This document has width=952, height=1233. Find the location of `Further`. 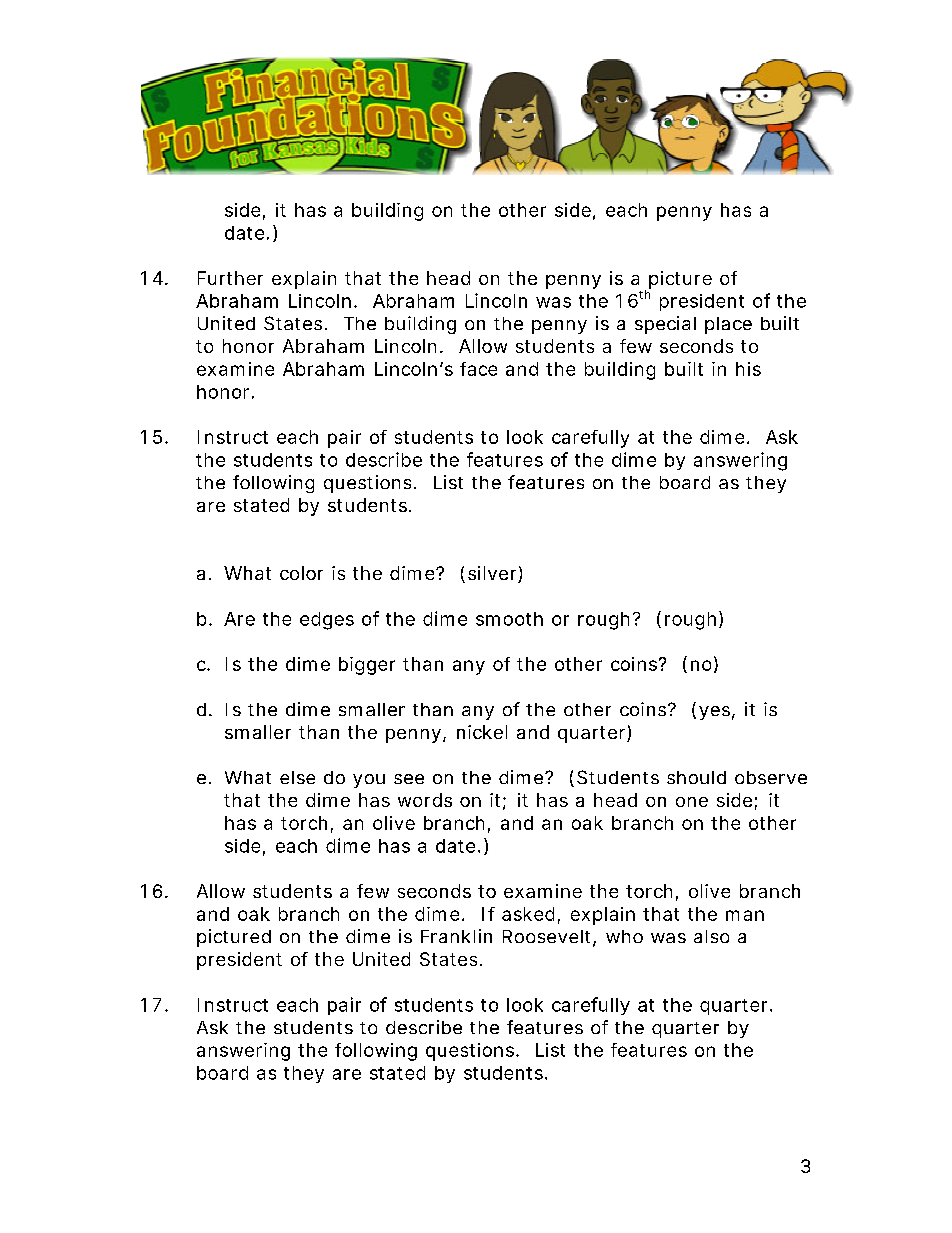

Further is located at coordinates (230, 278).
